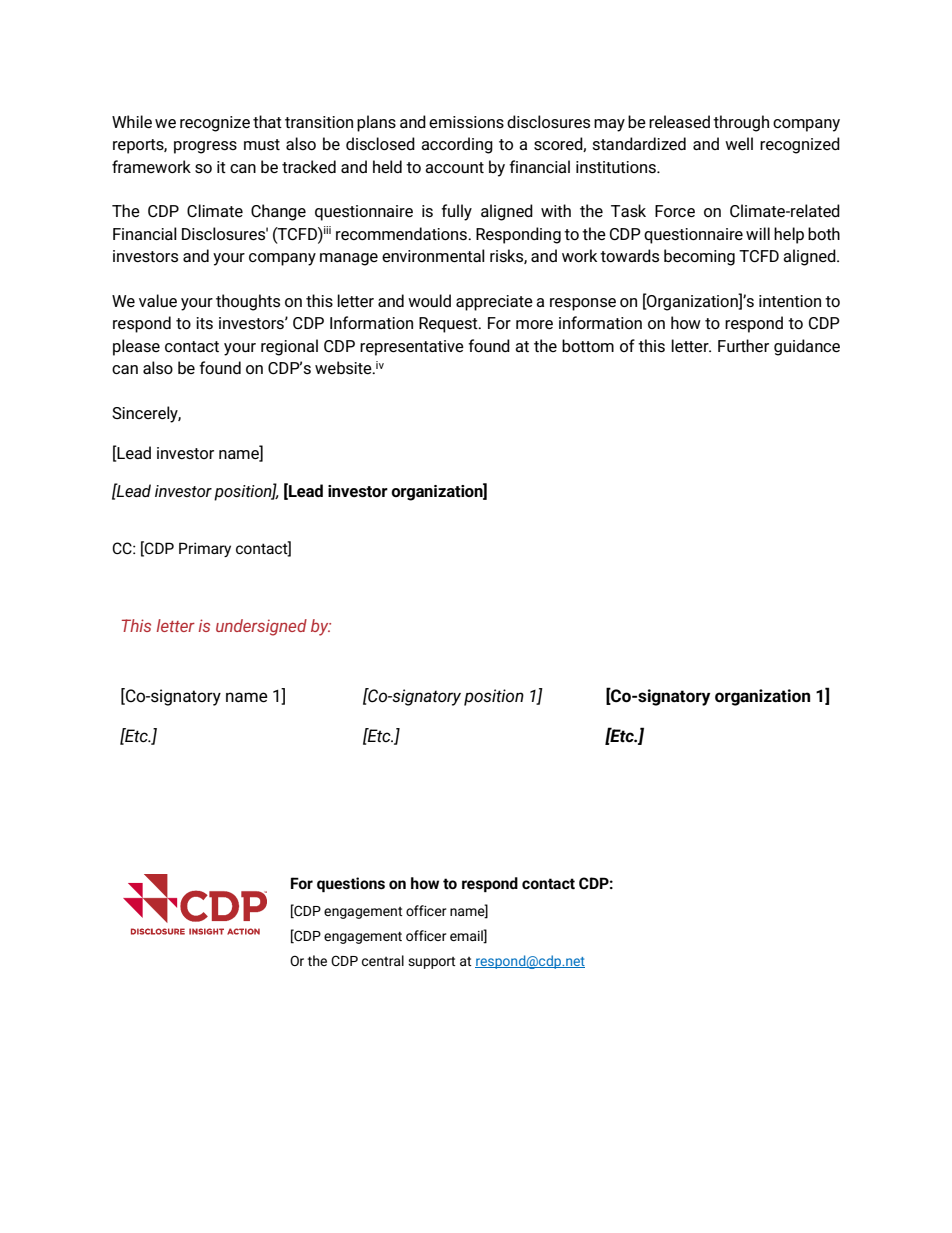  What do you see at coordinates (344, 367) in the screenshot?
I see `website` at bounding box center [344, 367].
